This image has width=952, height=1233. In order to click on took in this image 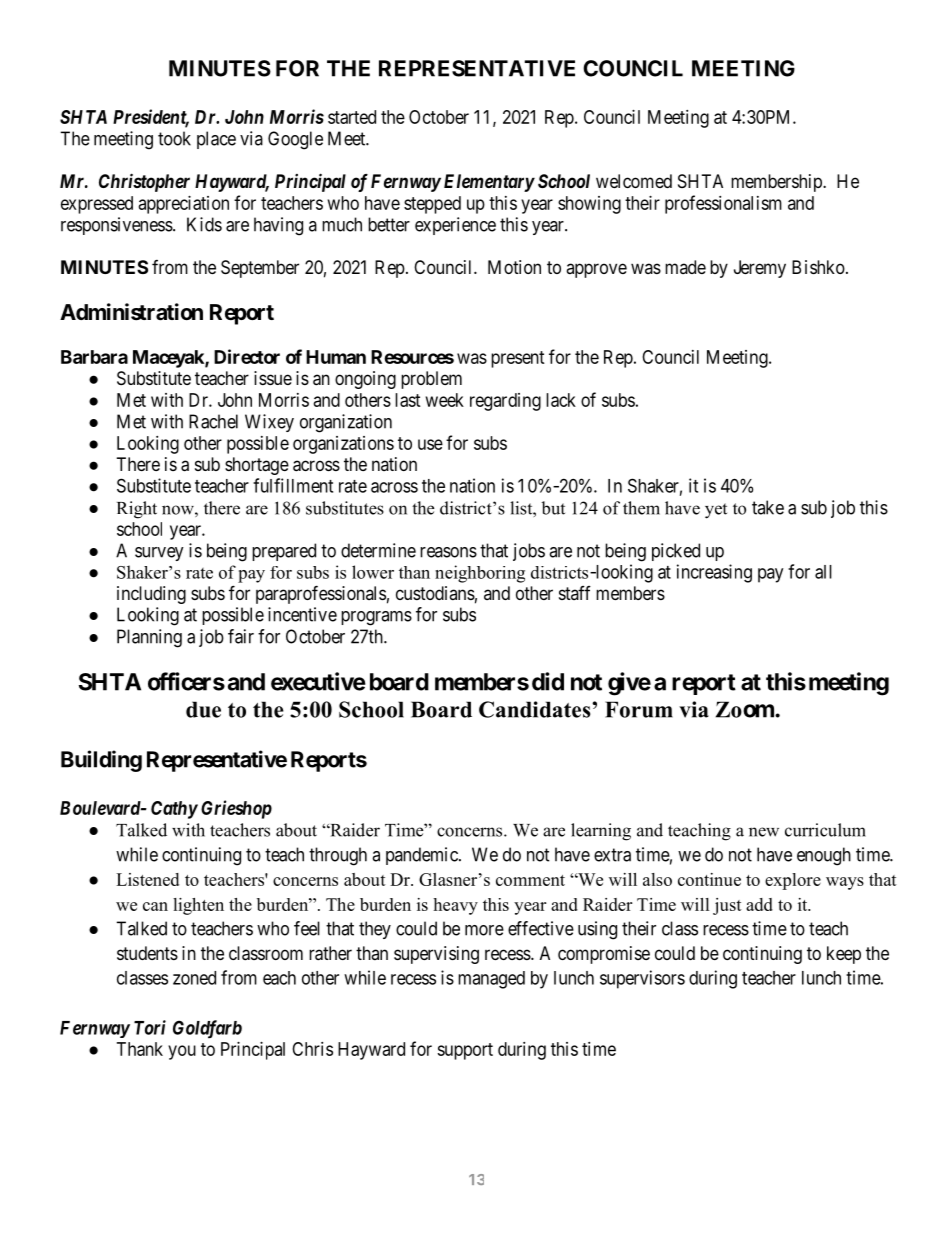, I will do `click(174, 138)`.
